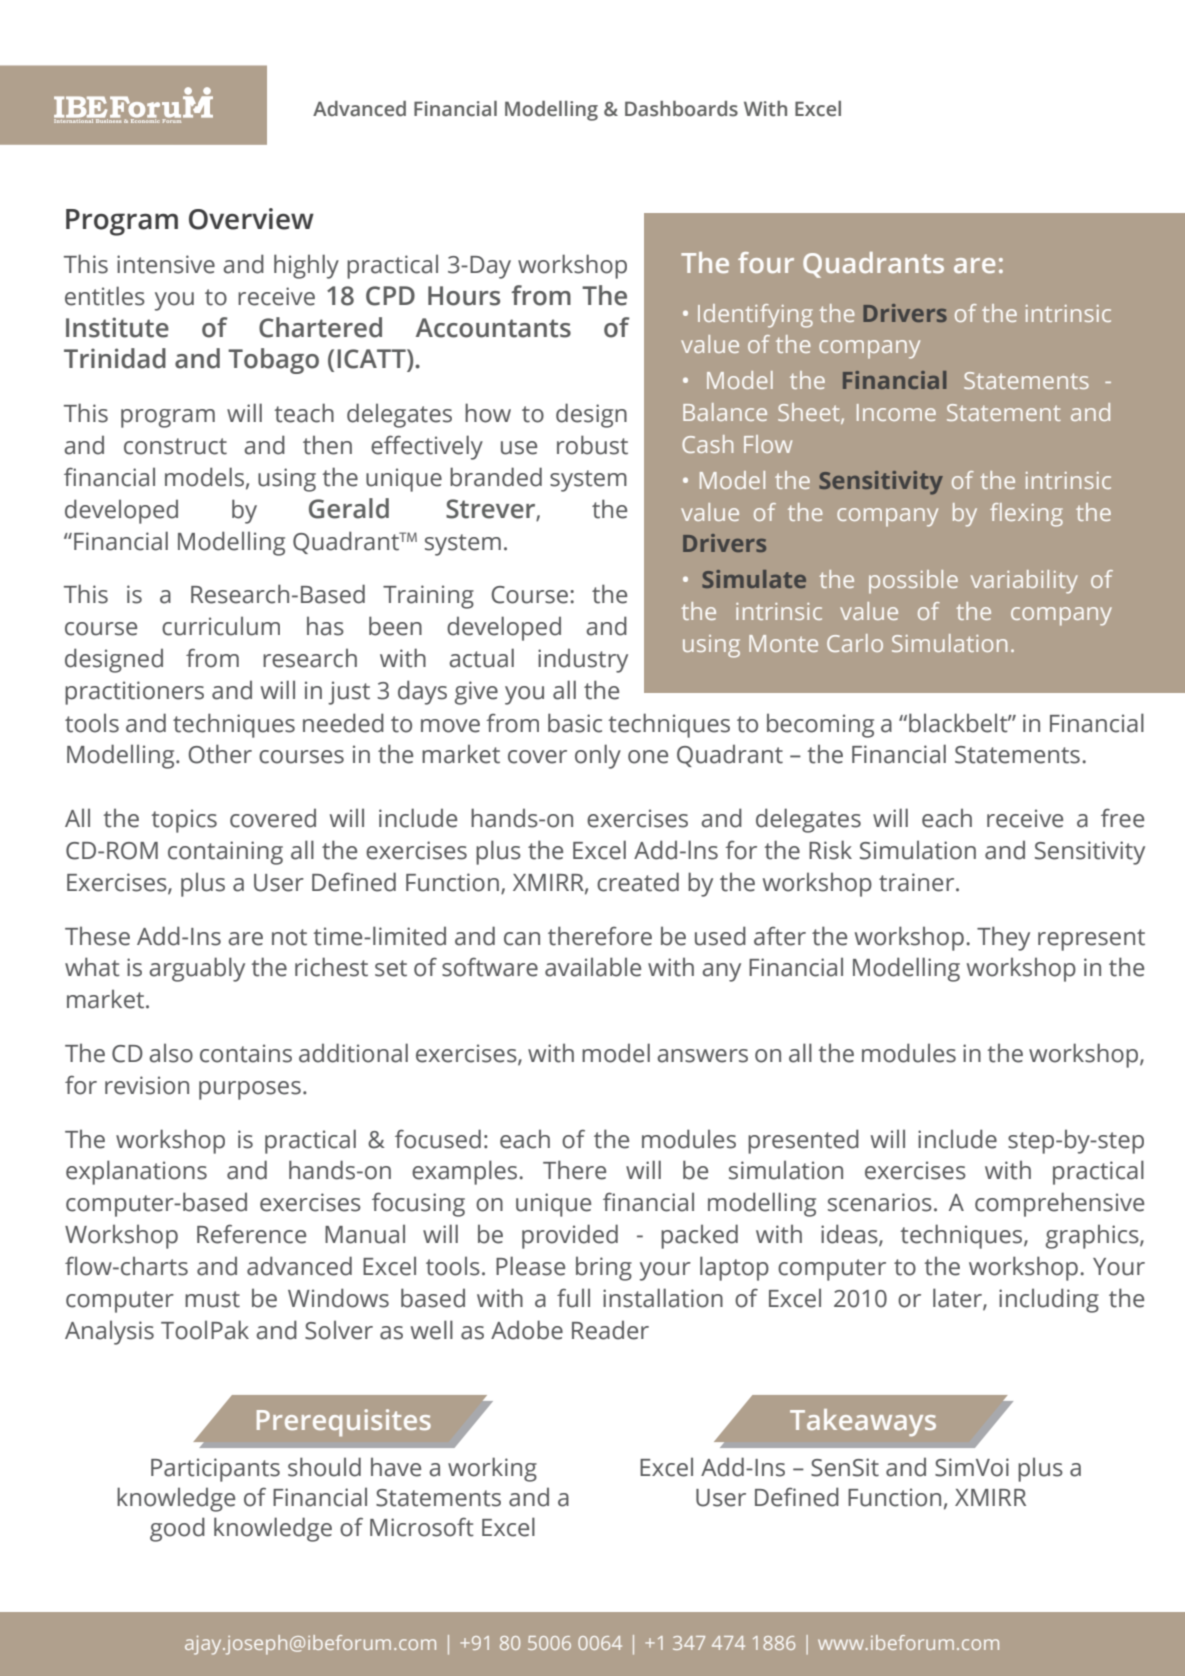 The image size is (1185, 1676). Describe the element at coordinates (215, 1470) in the screenshot. I see `Participants` at that location.
